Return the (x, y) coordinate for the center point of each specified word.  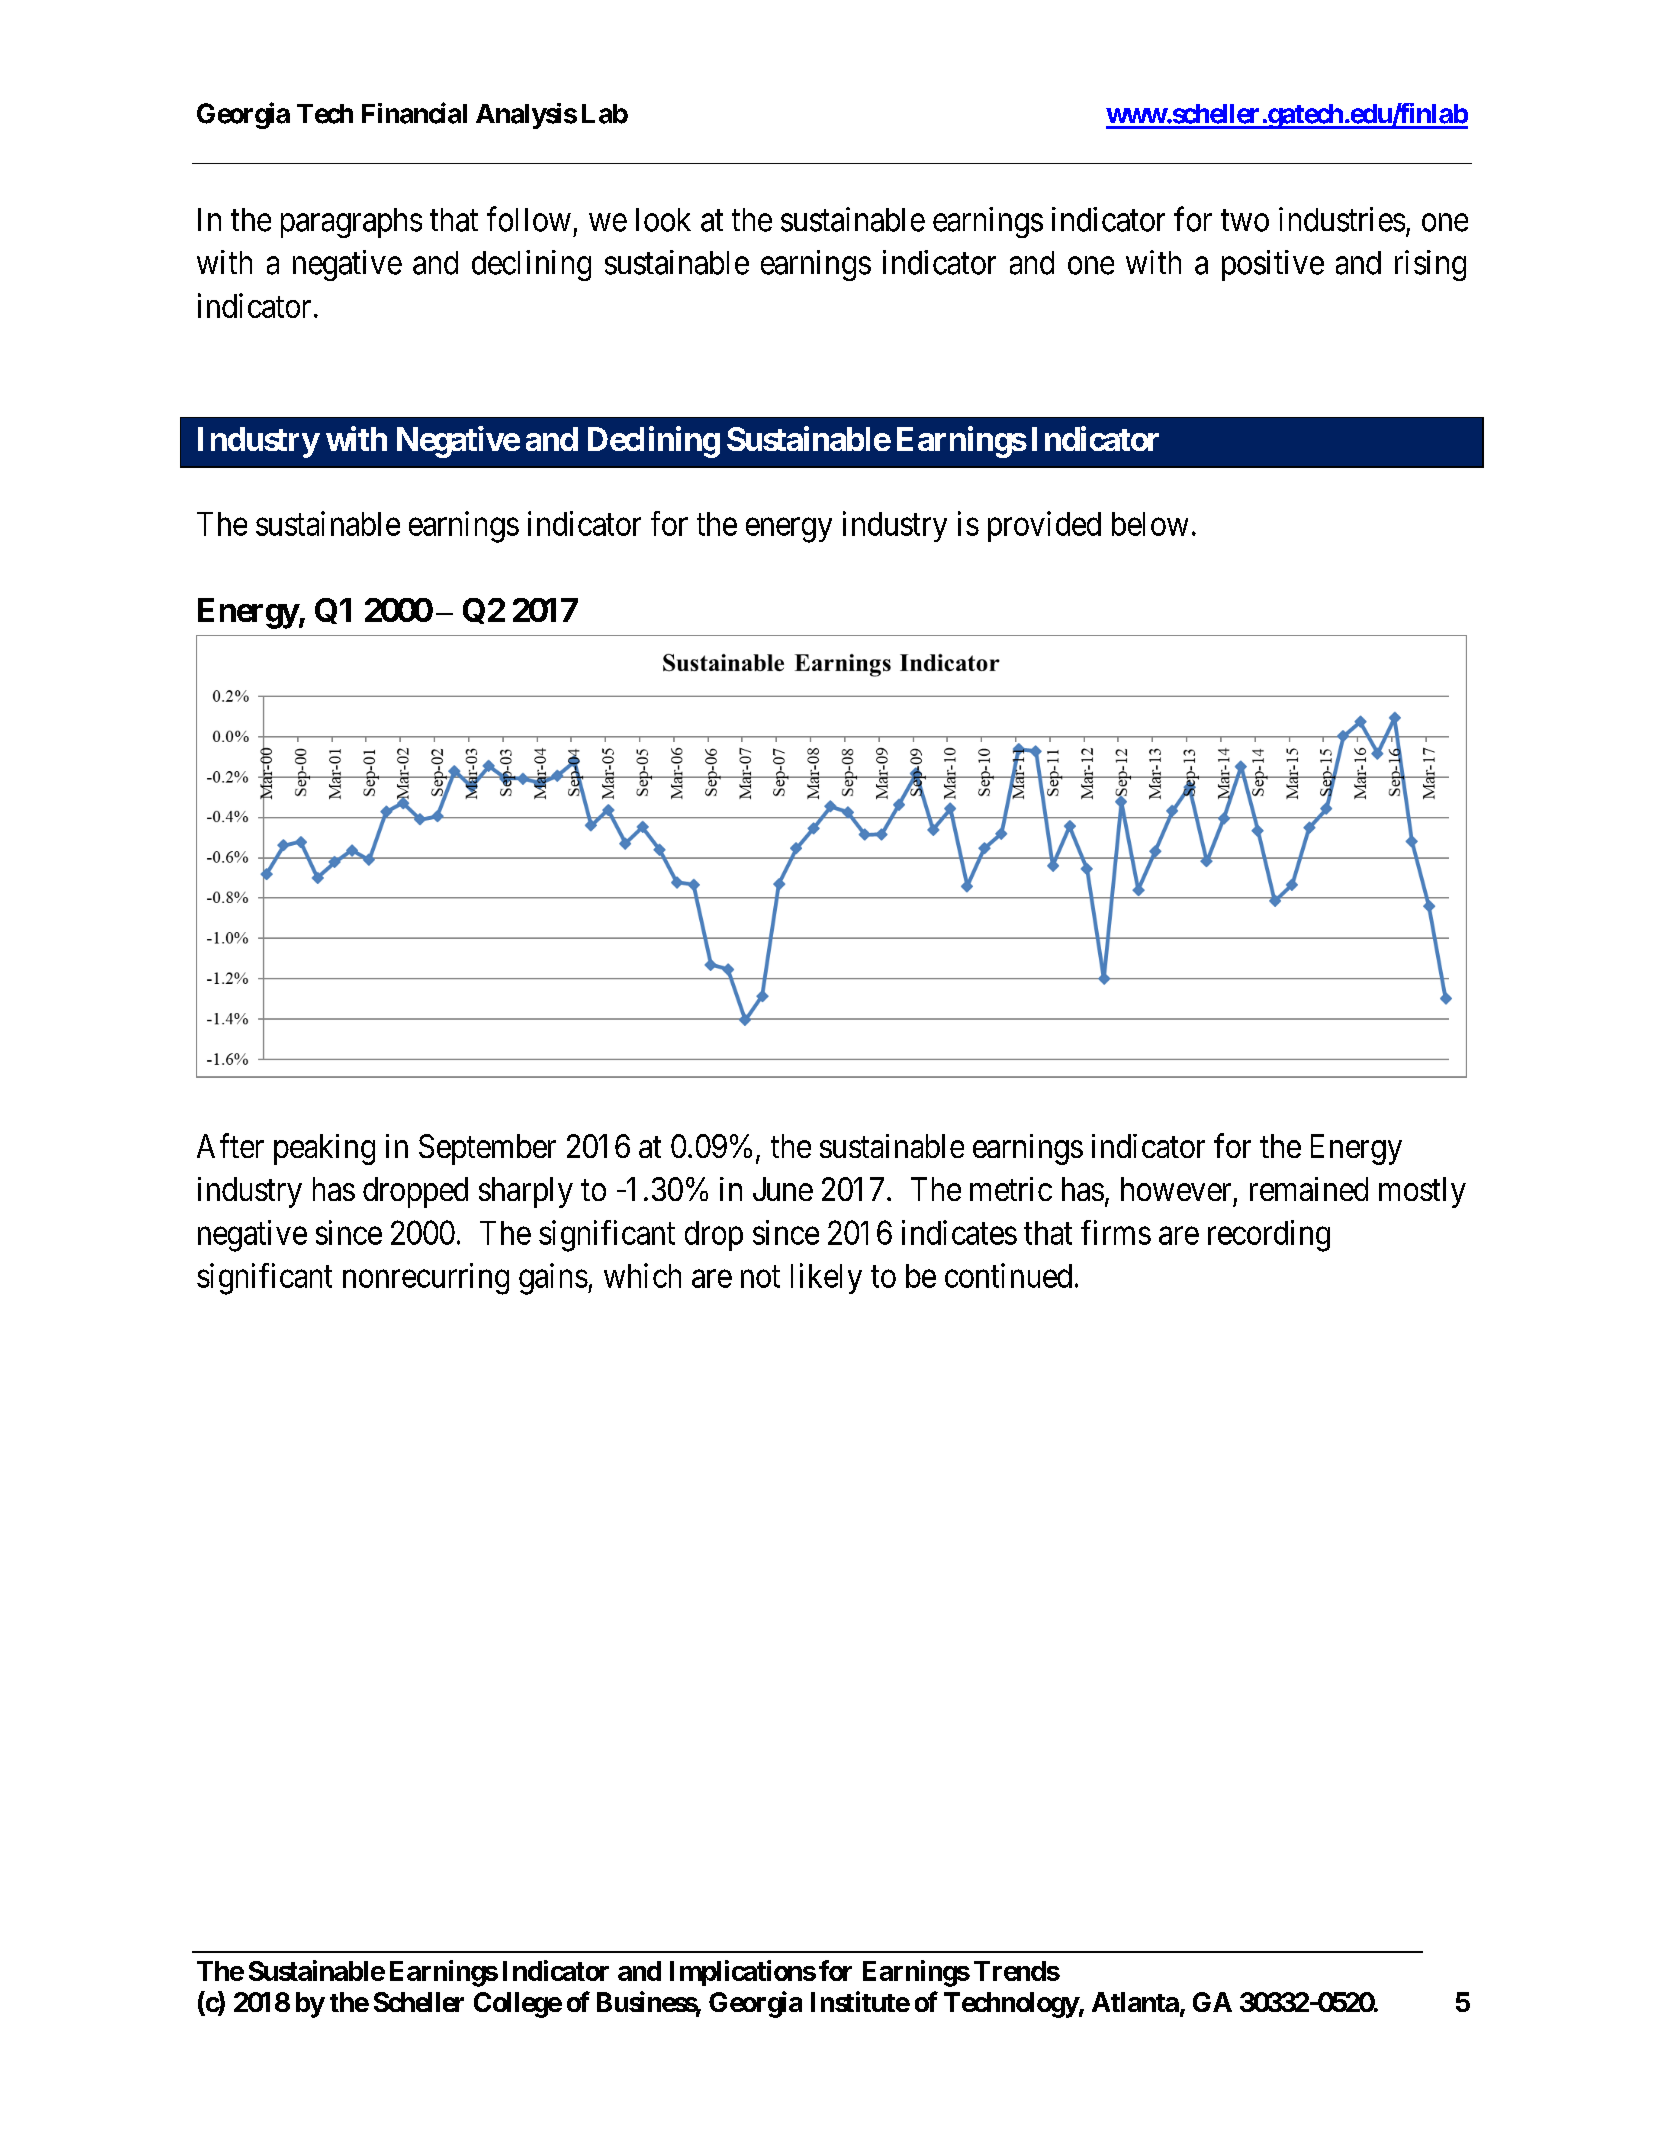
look (663, 220)
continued (1008, 1275)
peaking (324, 1149)
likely (826, 1278)
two (1245, 221)
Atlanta (1135, 2002)
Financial (414, 113)
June (783, 1189)
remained (1309, 1189)
